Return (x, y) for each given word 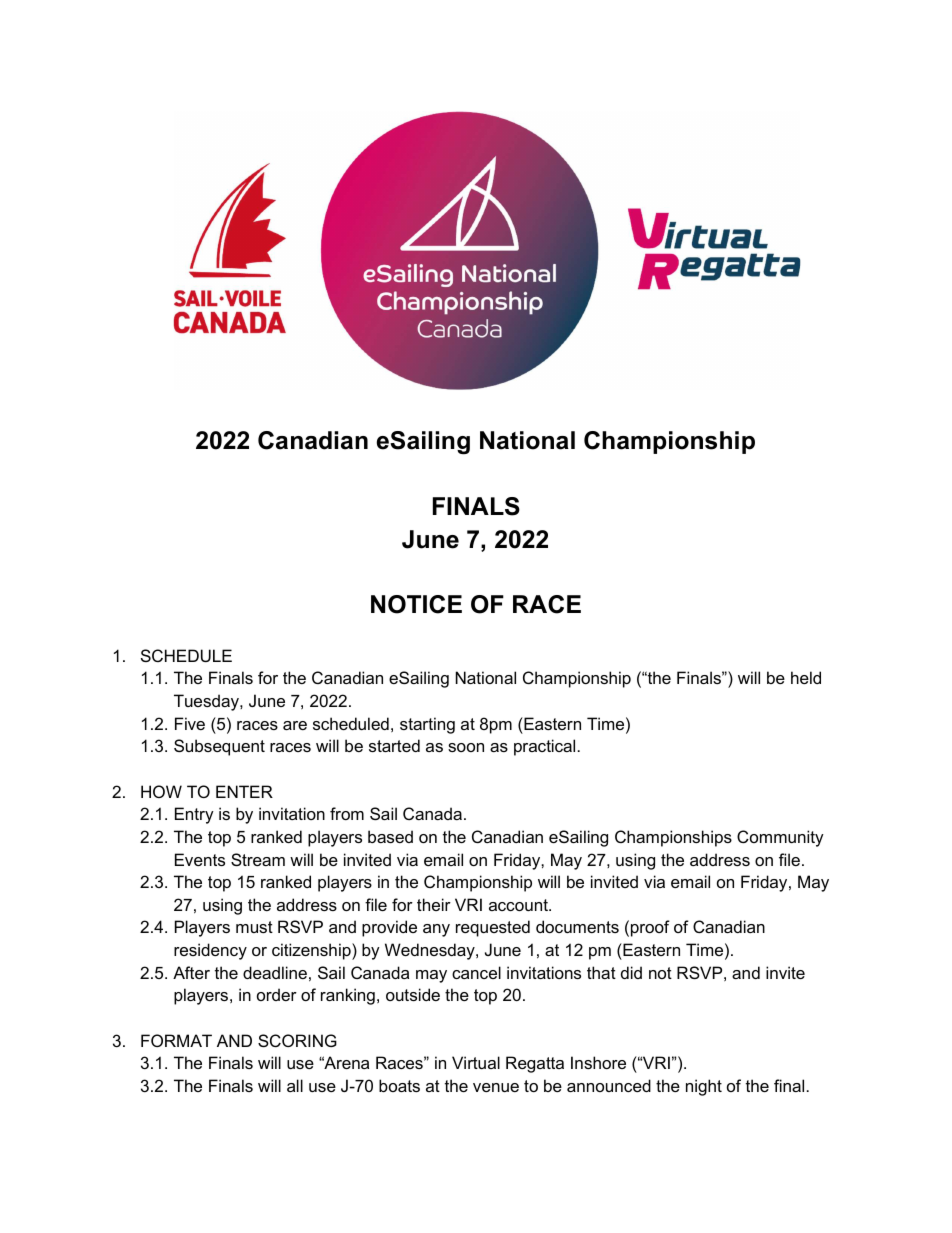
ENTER (244, 791)
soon (466, 747)
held (806, 677)
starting (427, 725)
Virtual (476, 1062)
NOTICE (416, 604)
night (704, 1087)
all (295, 1085)
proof (650, 928)
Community (780, 838)
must (254, 927)
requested (493, 928)
